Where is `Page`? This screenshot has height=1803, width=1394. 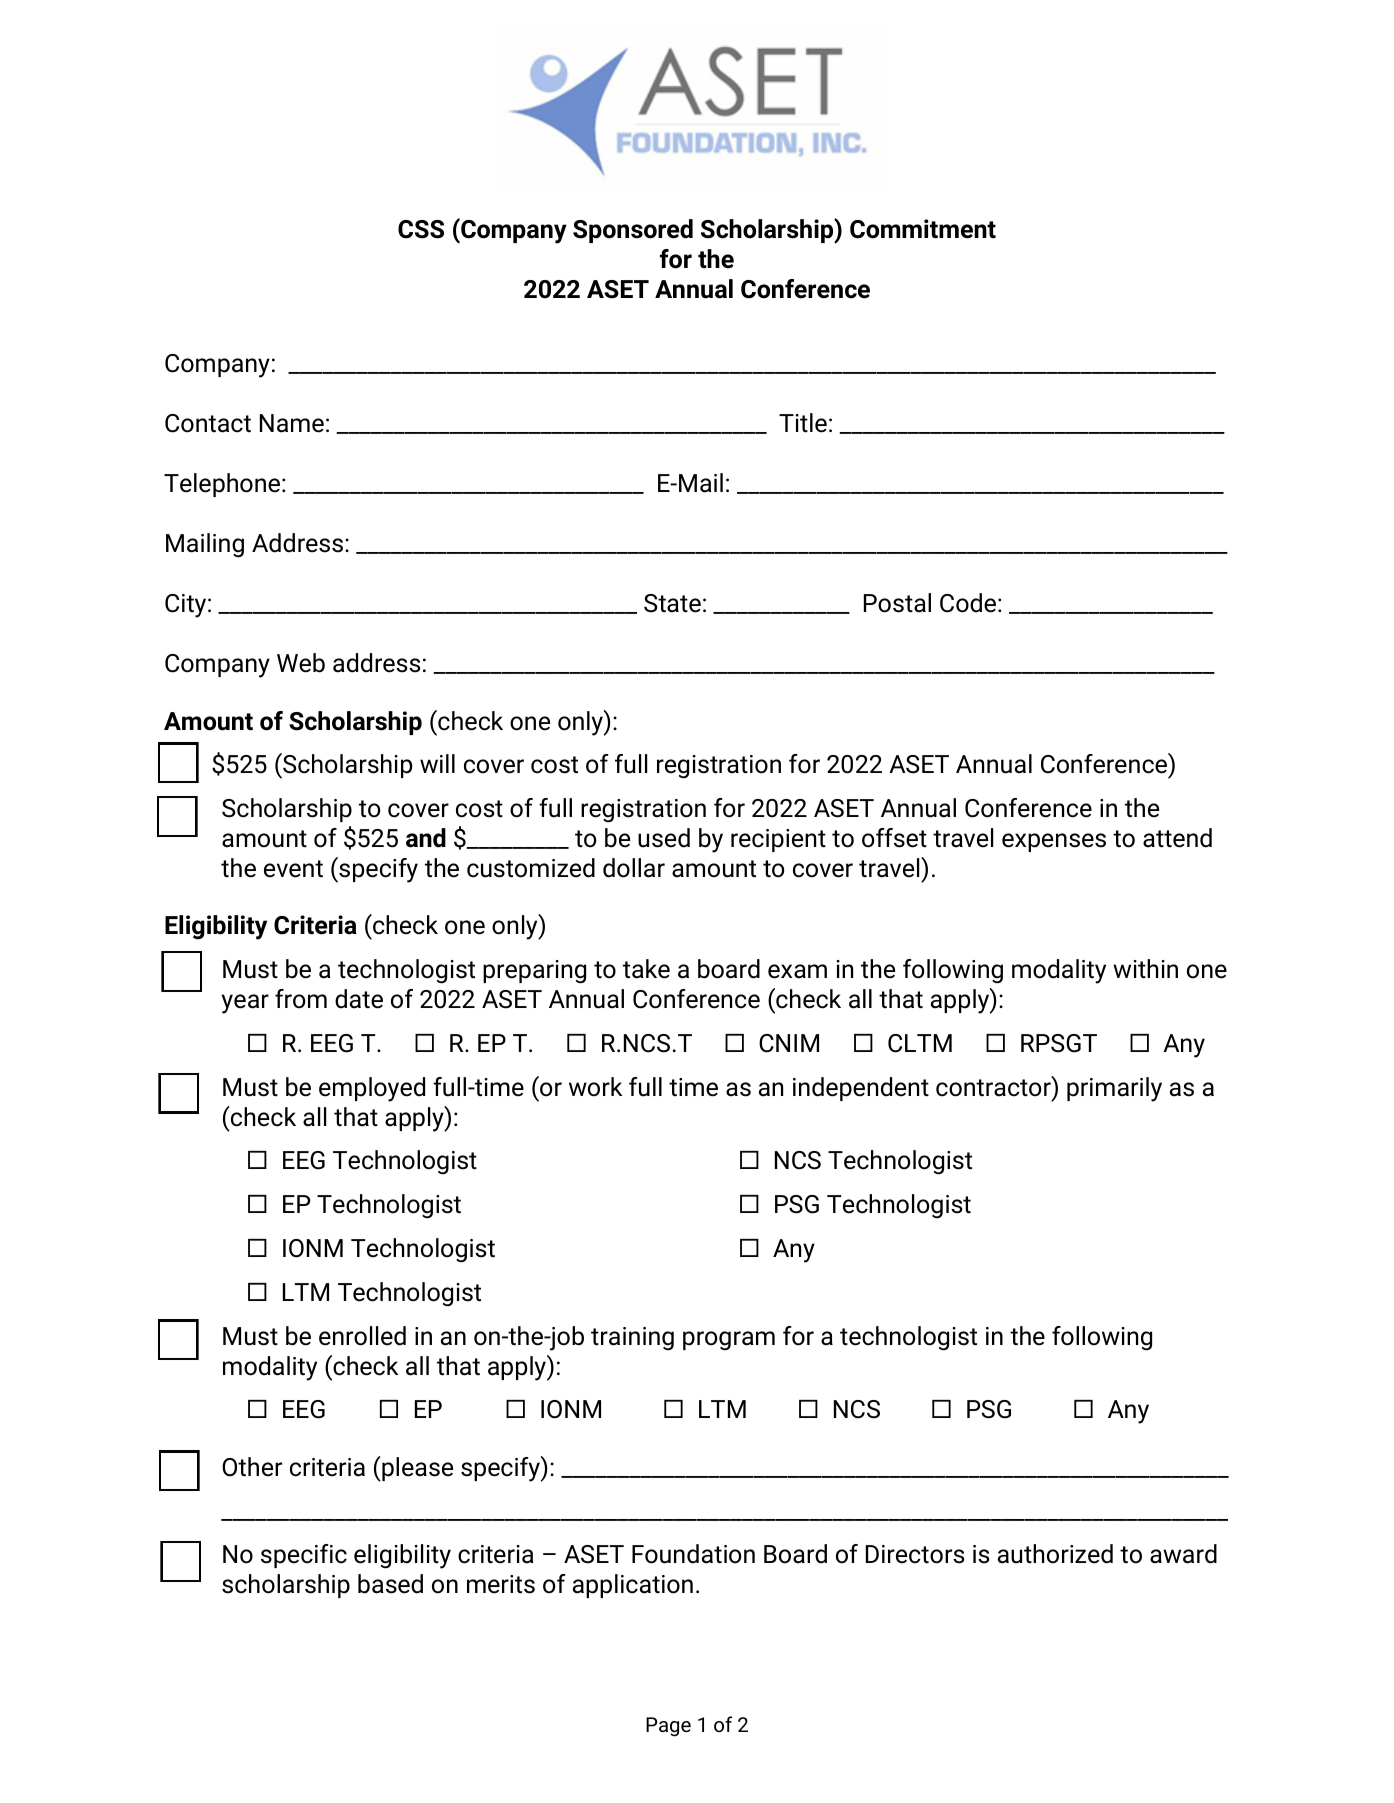 Page is located at coordinates (668, 1727).
